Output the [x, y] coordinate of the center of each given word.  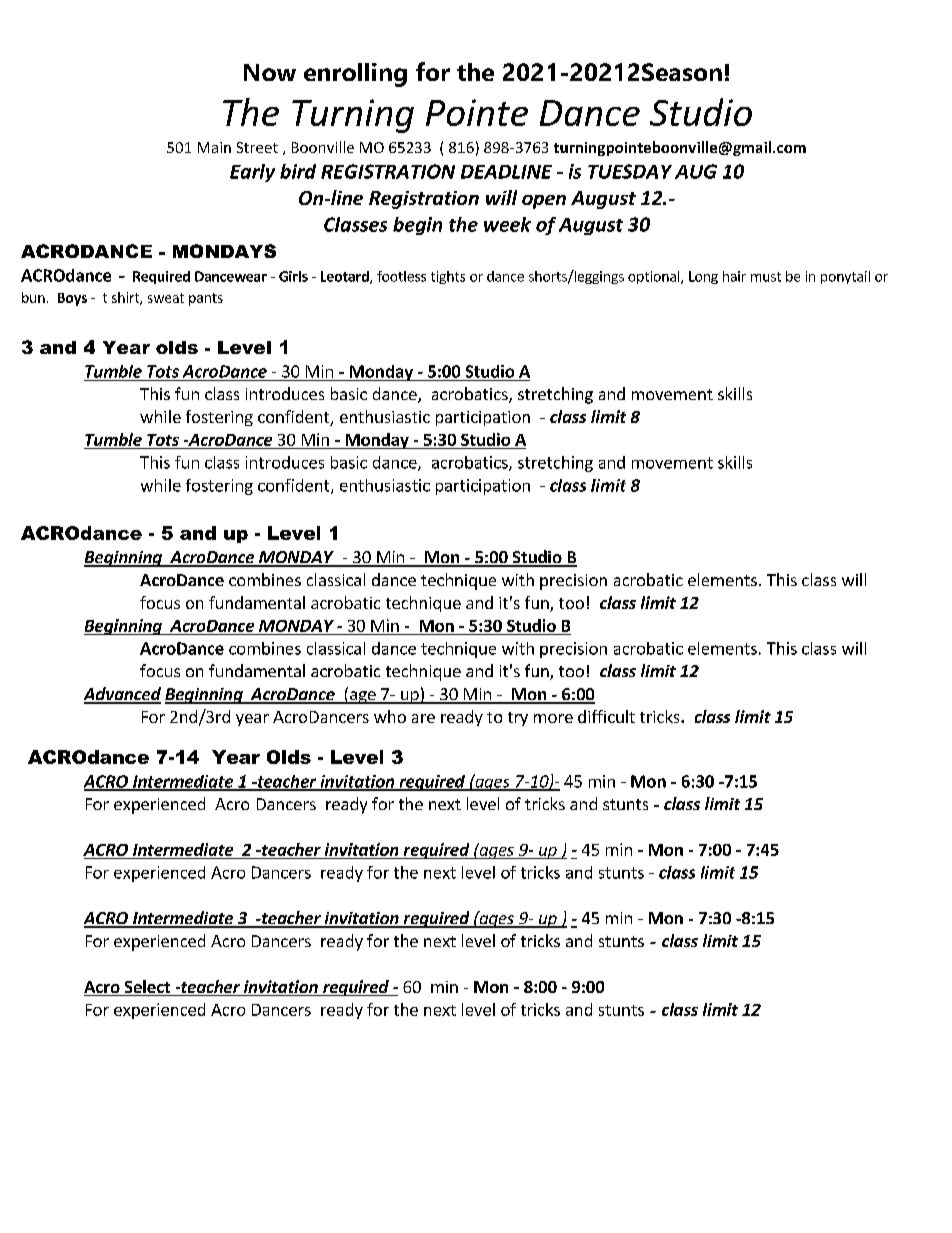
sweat [166, 298]
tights [448, 277]
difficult [606, 716]
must [766, 277]
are [423, 718]
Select [147, 988]
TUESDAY [630, 171]
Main [214, 147]
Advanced [122, 695]
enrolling [355, 75]
